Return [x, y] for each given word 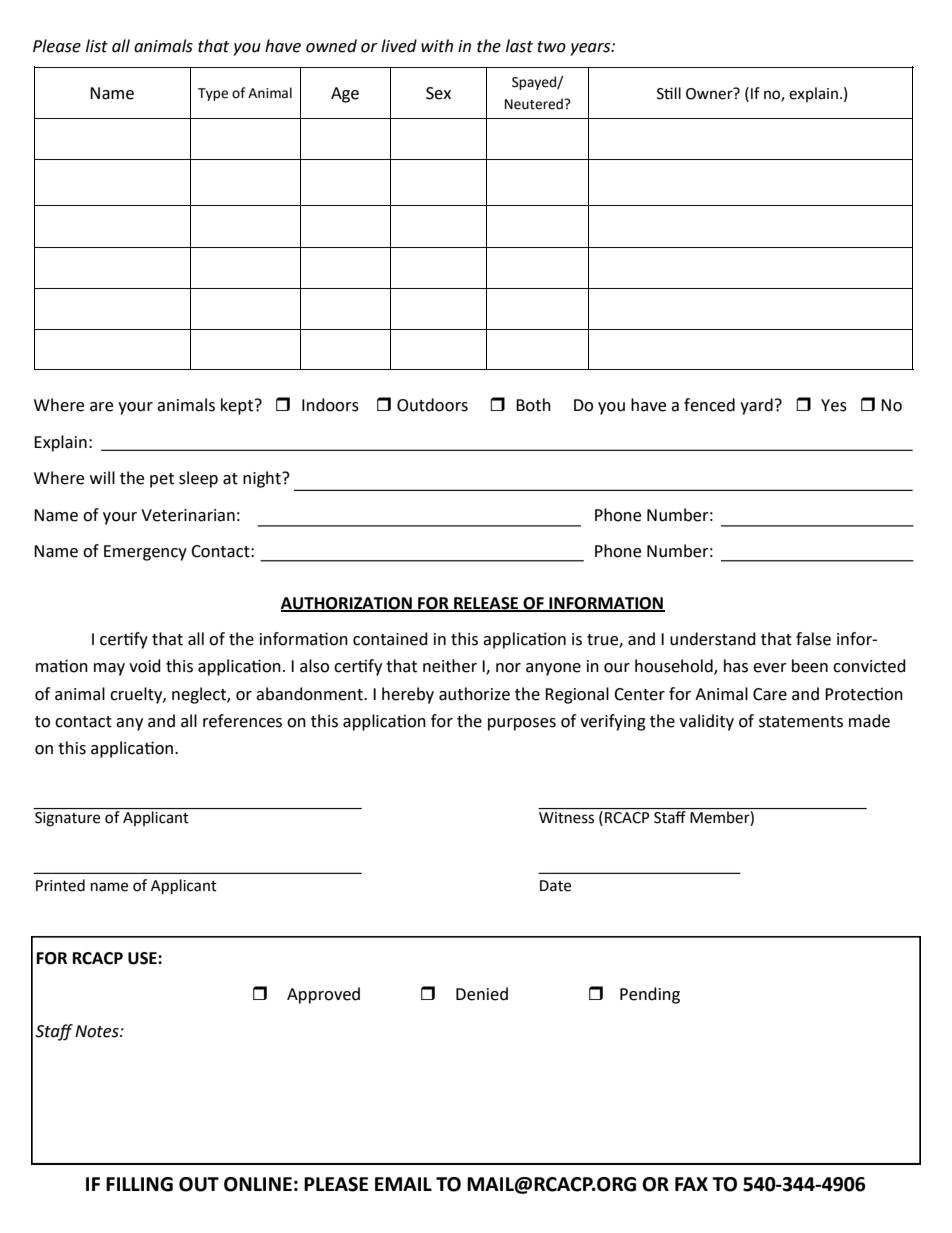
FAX [691, 1184]
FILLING [139, 1184]
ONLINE [258, 1184]
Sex [438, 93]
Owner [710, 93]
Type [213, 94]
